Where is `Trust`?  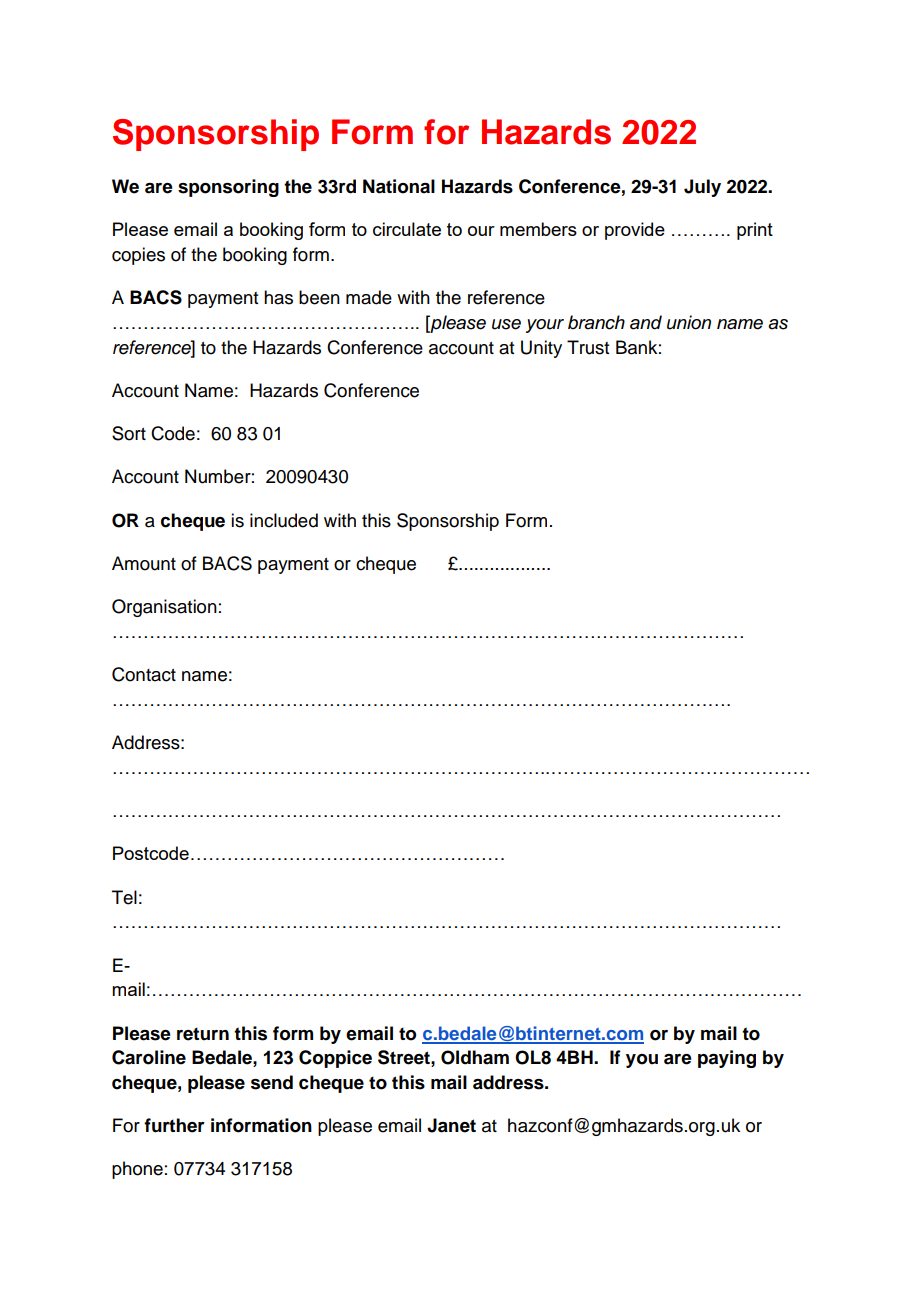
Trust is located at coordinates (588, 347).
